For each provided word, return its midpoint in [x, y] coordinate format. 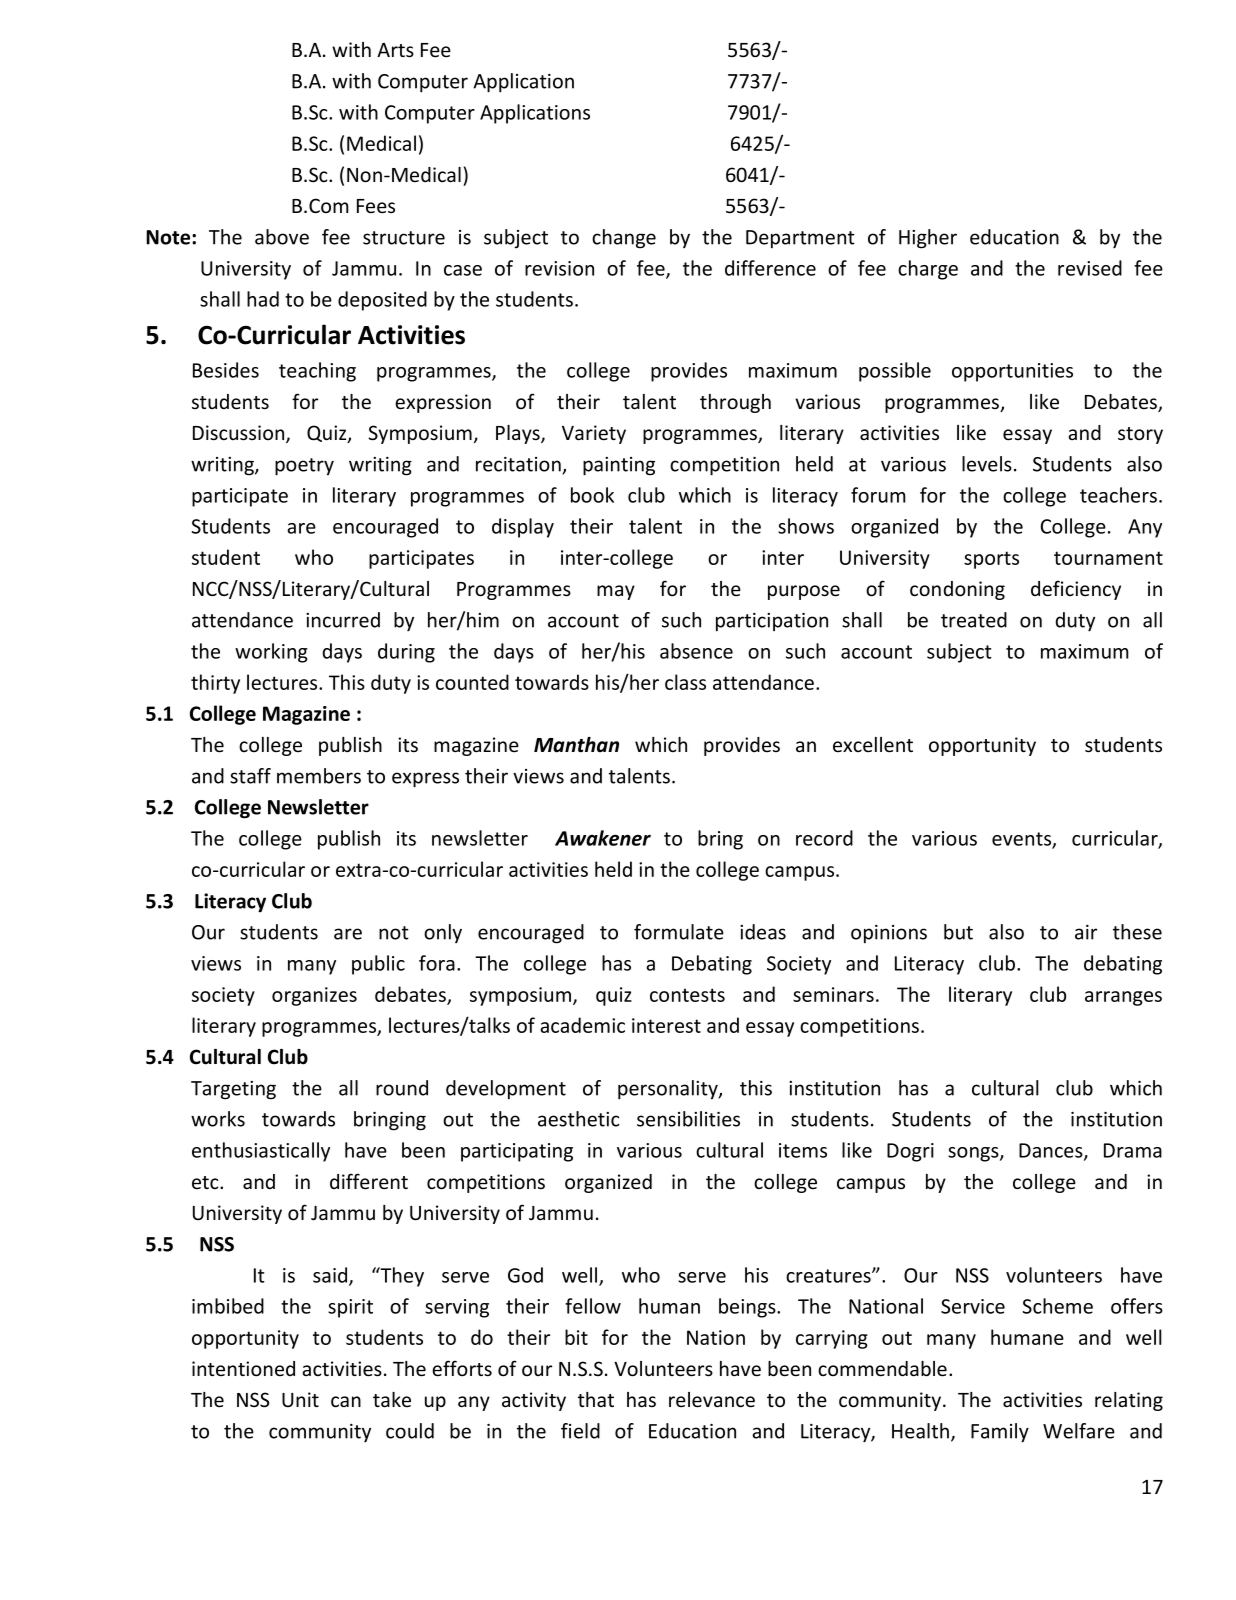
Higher [928, 239]
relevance [712, 1400]
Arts [395, 50]
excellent [873, 745]
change [624, 239]
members [319, 776]
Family [1000, 1433]
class [685, 682]
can [346, 1402]
